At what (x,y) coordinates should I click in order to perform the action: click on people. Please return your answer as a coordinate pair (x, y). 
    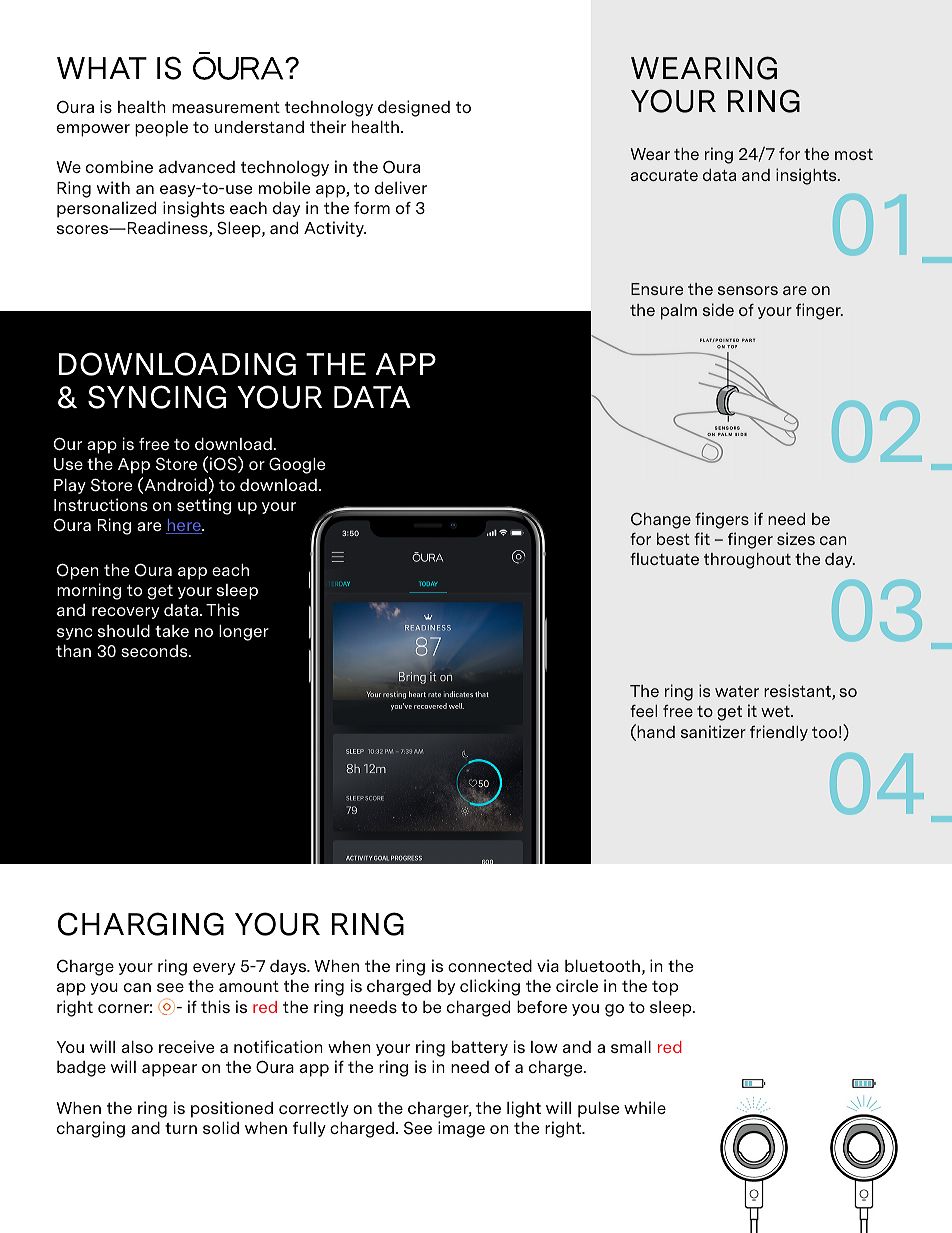
    Looking at the image, I should click on (161, 129).
